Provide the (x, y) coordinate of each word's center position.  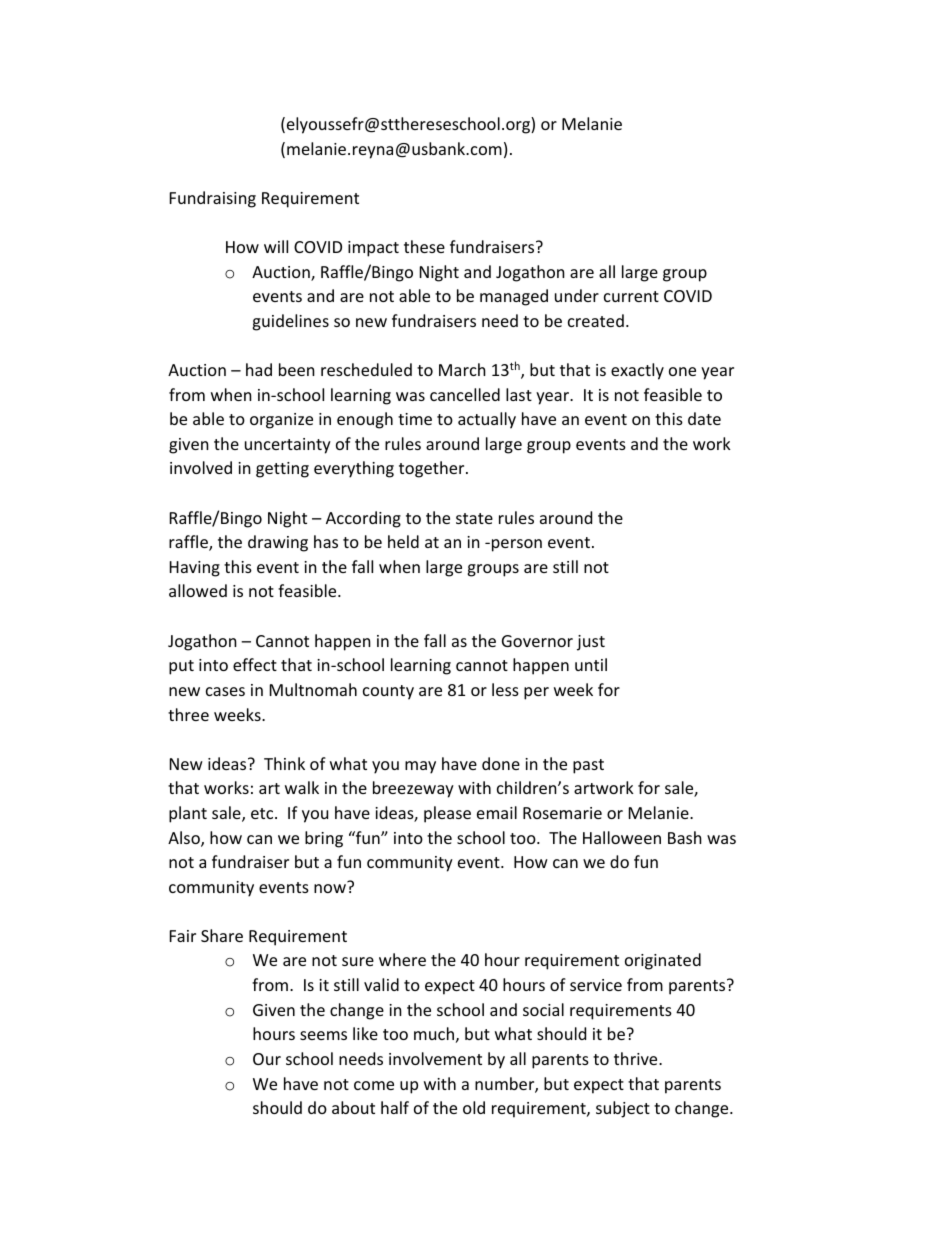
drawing (278, 543)
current (631, 296)
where (402, 959)
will (276, 246)
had (259, 369)
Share (222, 935)
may (420, 767)
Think (284, 763)
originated (663, 961)
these (424, 246)
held (403, 541)
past (588, 766)
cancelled (465, 394)
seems (323, 1035)
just (591, 643)
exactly (637, 371)
